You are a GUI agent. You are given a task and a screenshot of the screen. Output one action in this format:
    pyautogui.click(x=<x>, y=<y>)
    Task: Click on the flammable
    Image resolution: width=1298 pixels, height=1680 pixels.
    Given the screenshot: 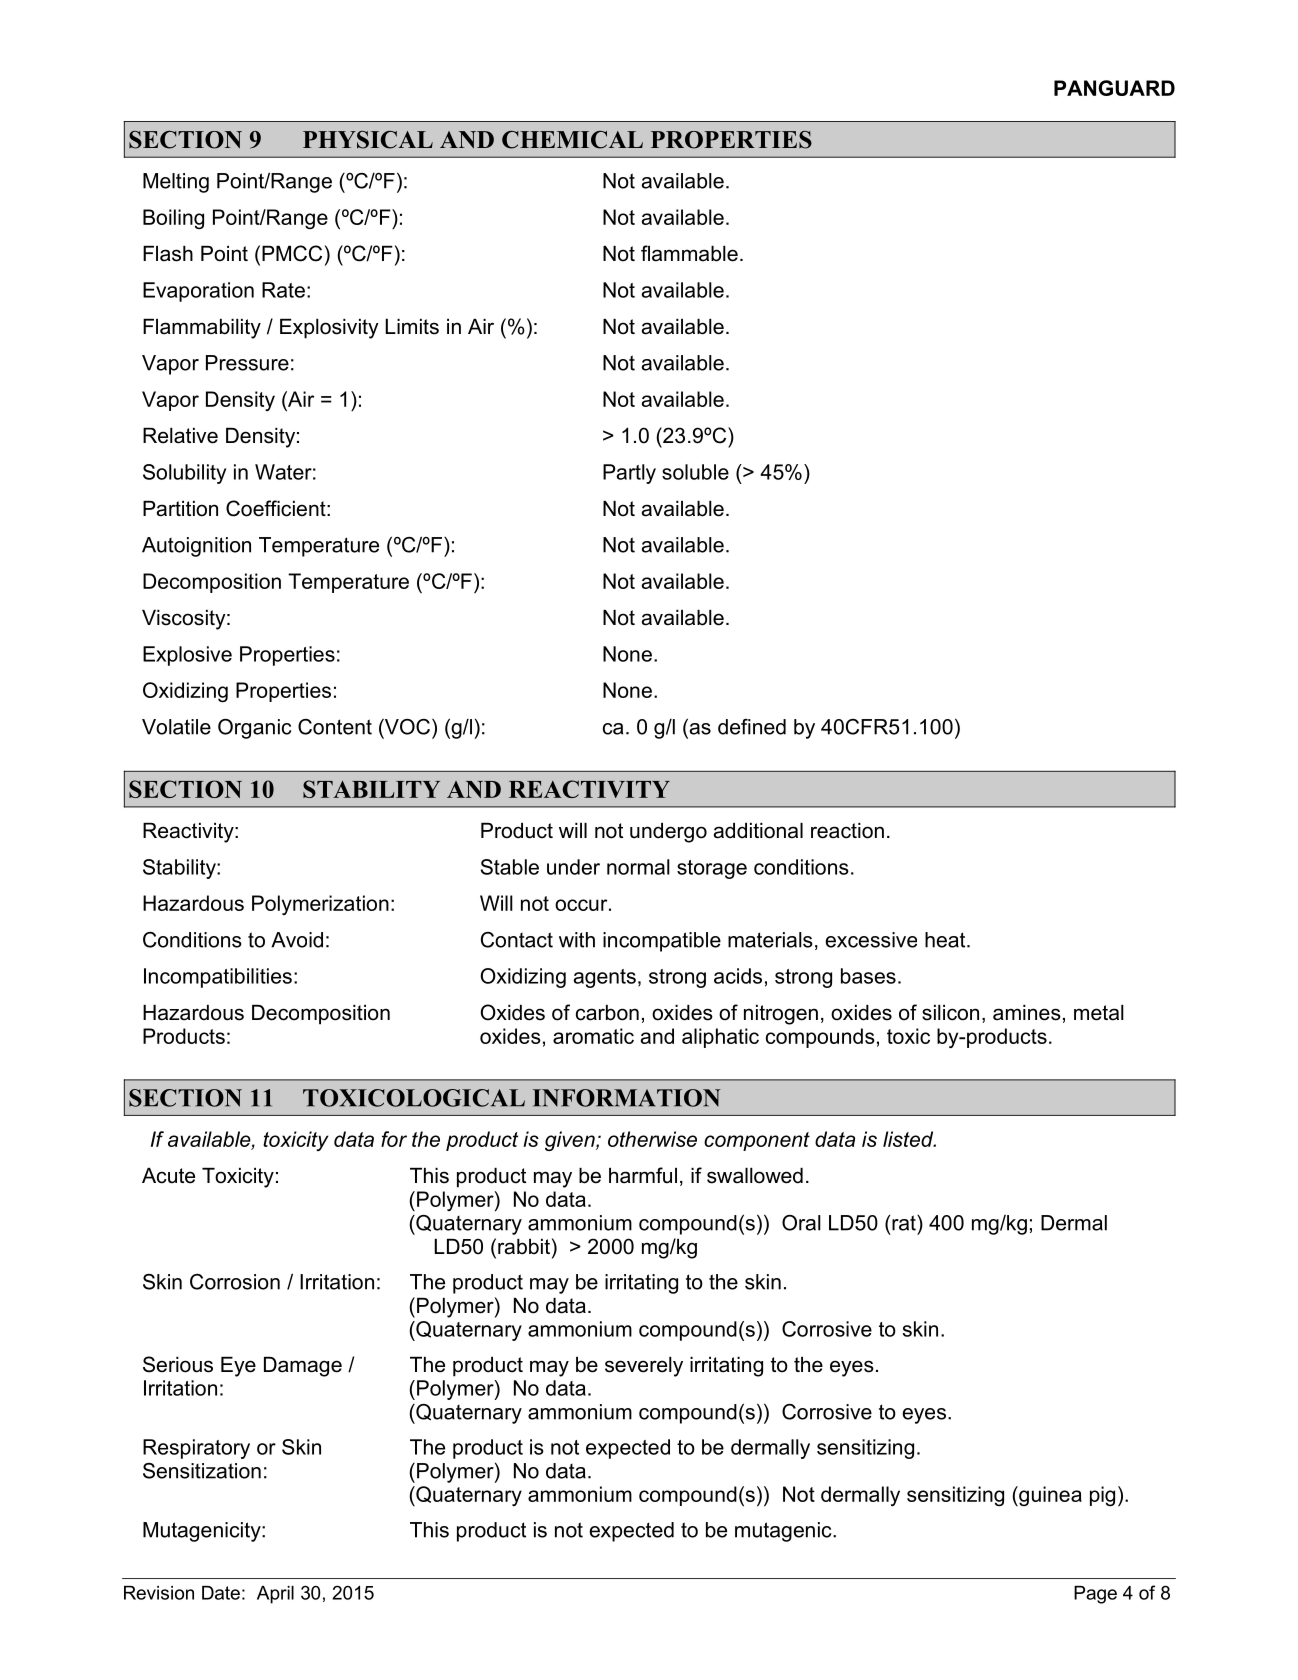 What is the action you would take?
    pyautogui.click(x=689, y=253)
